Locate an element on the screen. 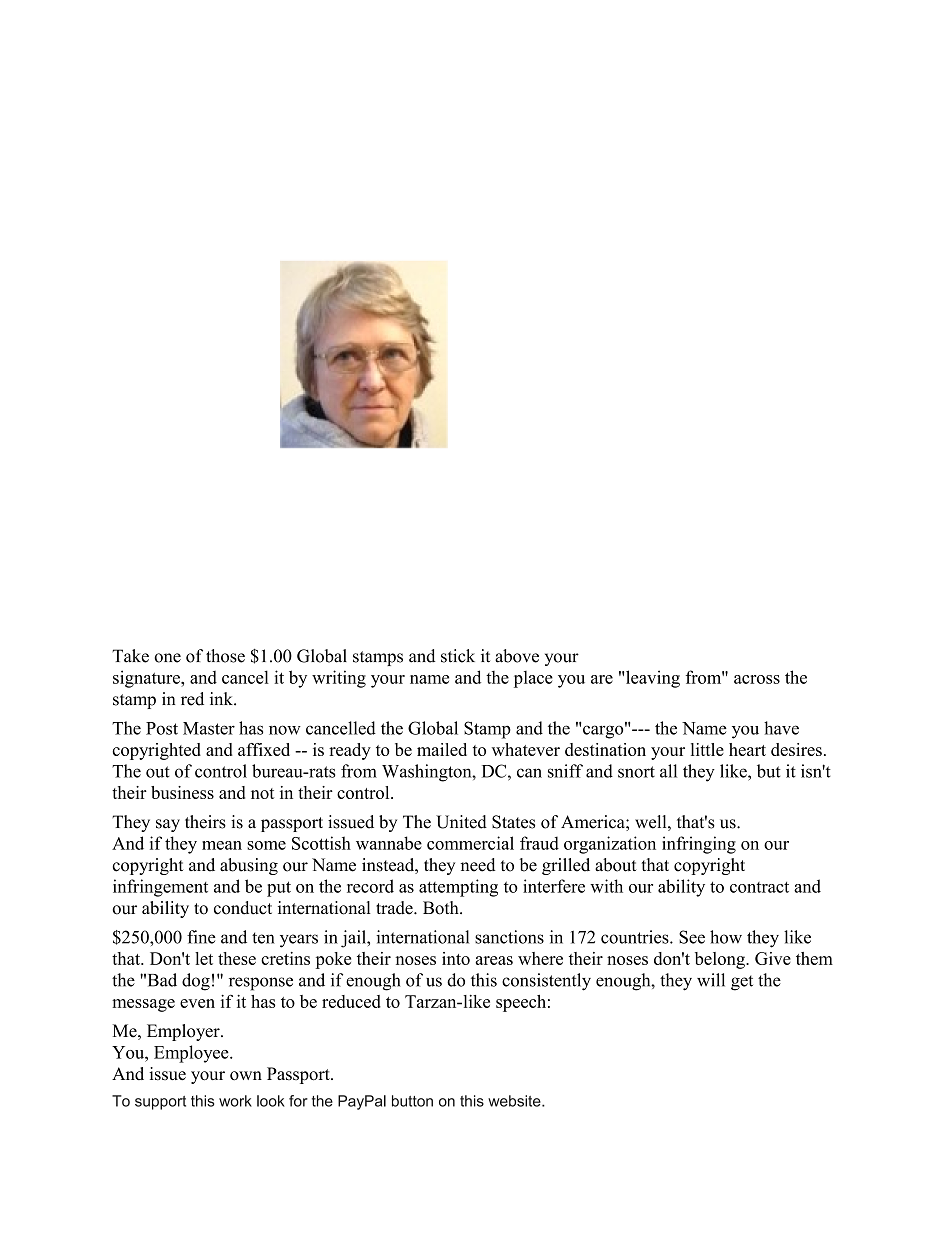 This screenshot has width=952, height=1233. contract is located at coordinates (759, 887).
